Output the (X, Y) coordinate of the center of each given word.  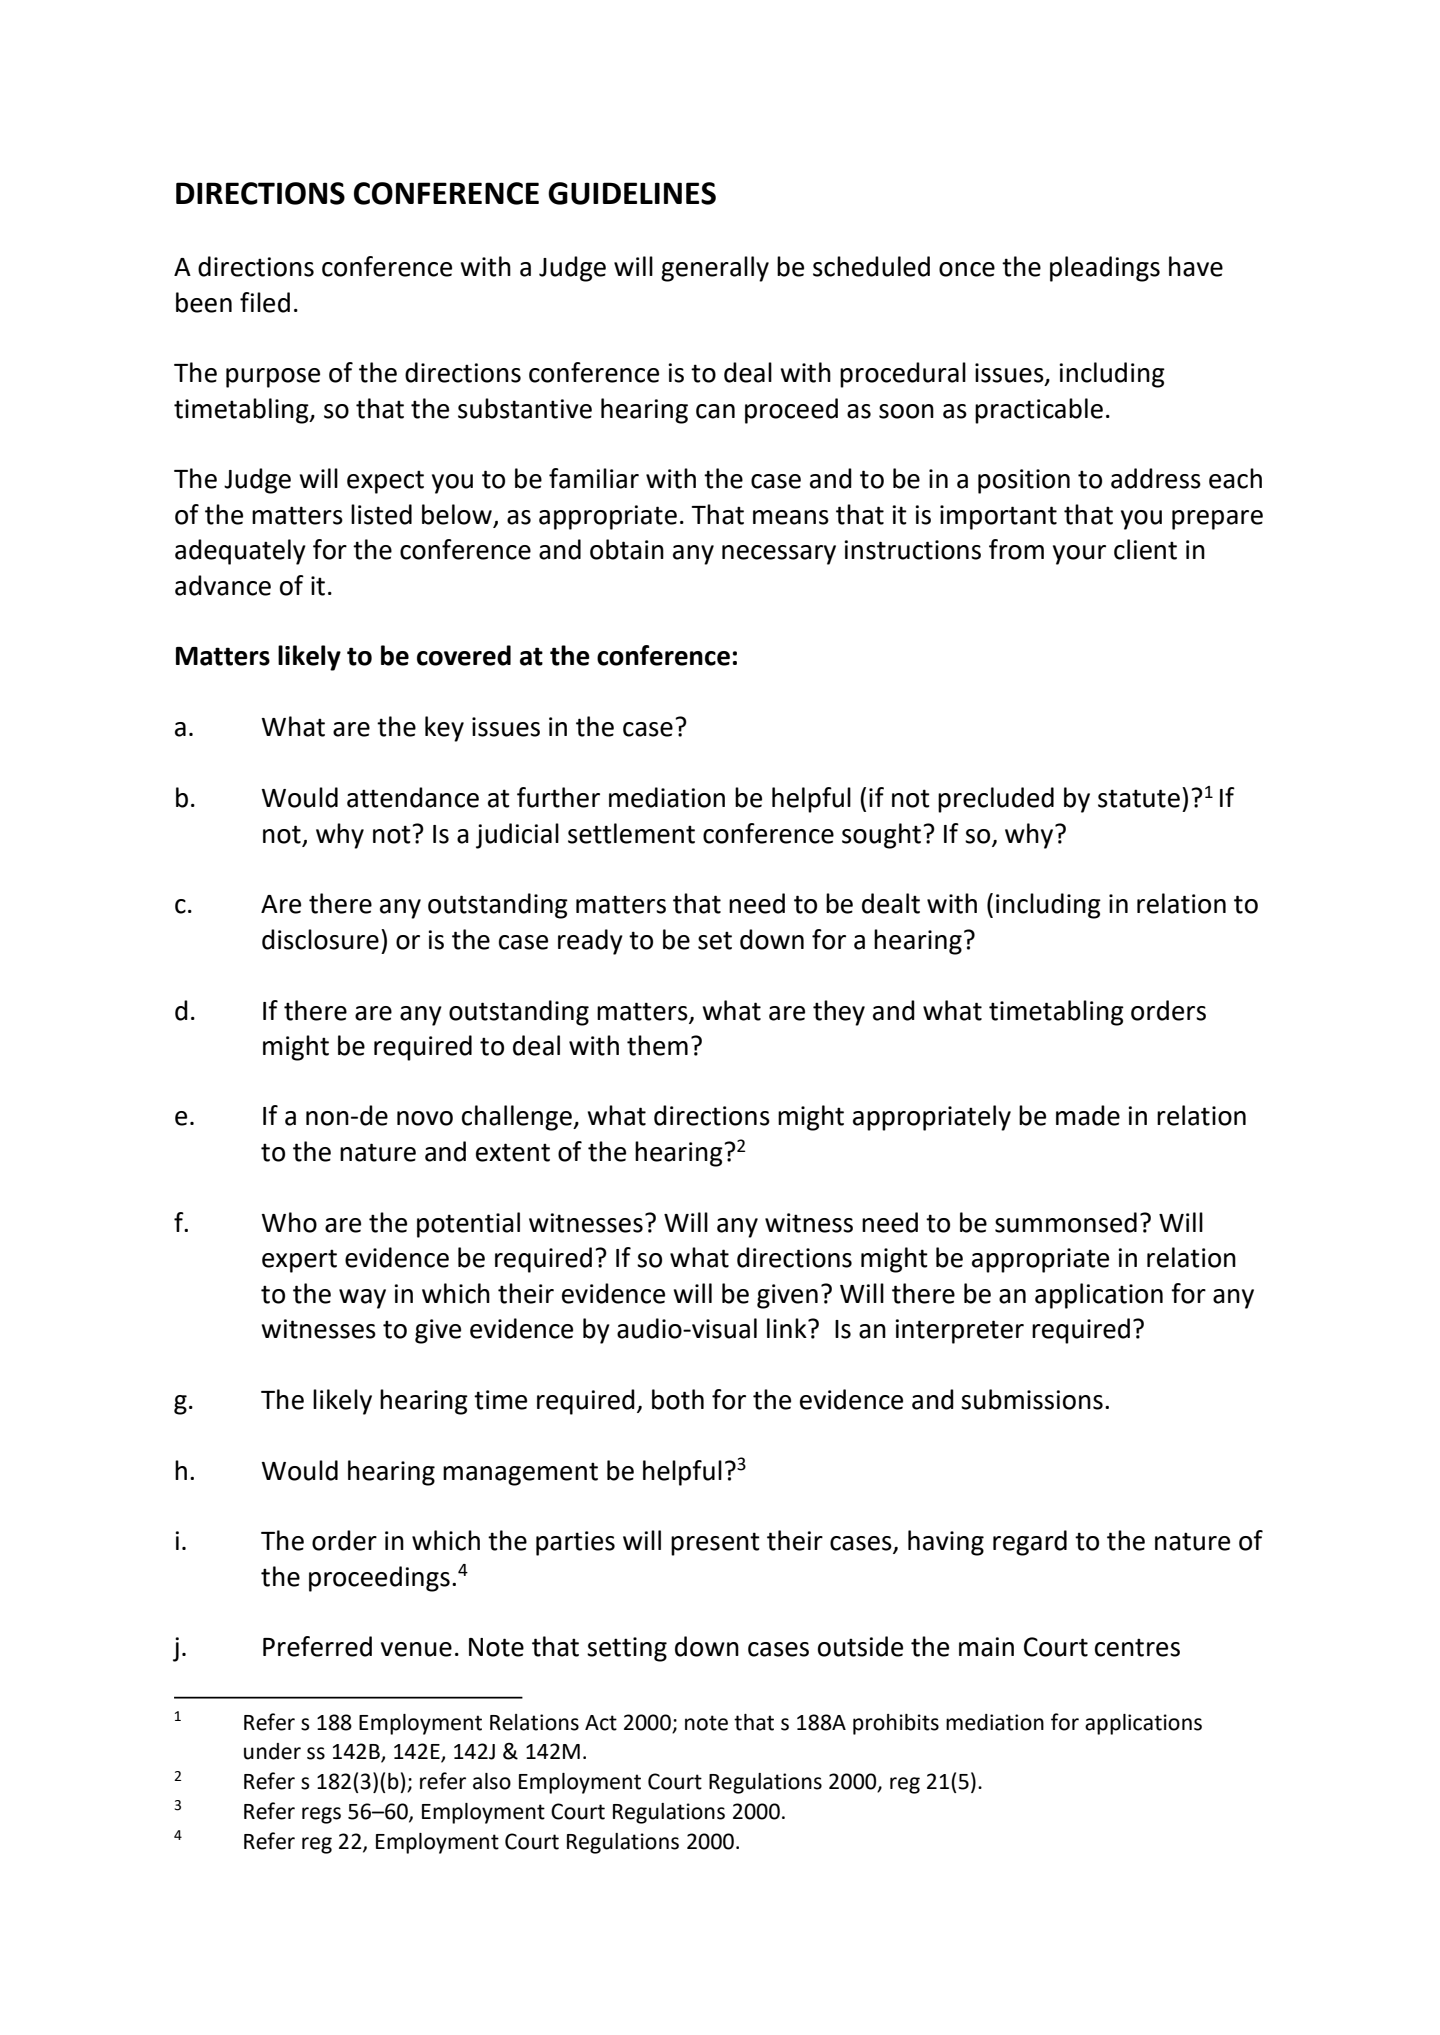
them (657, 1045)
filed (265, 302)
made (1088, 1115)
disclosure (320, 939)
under (272, 1751)
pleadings (1105, 269)
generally (715, 269)
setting (627, 1649)
